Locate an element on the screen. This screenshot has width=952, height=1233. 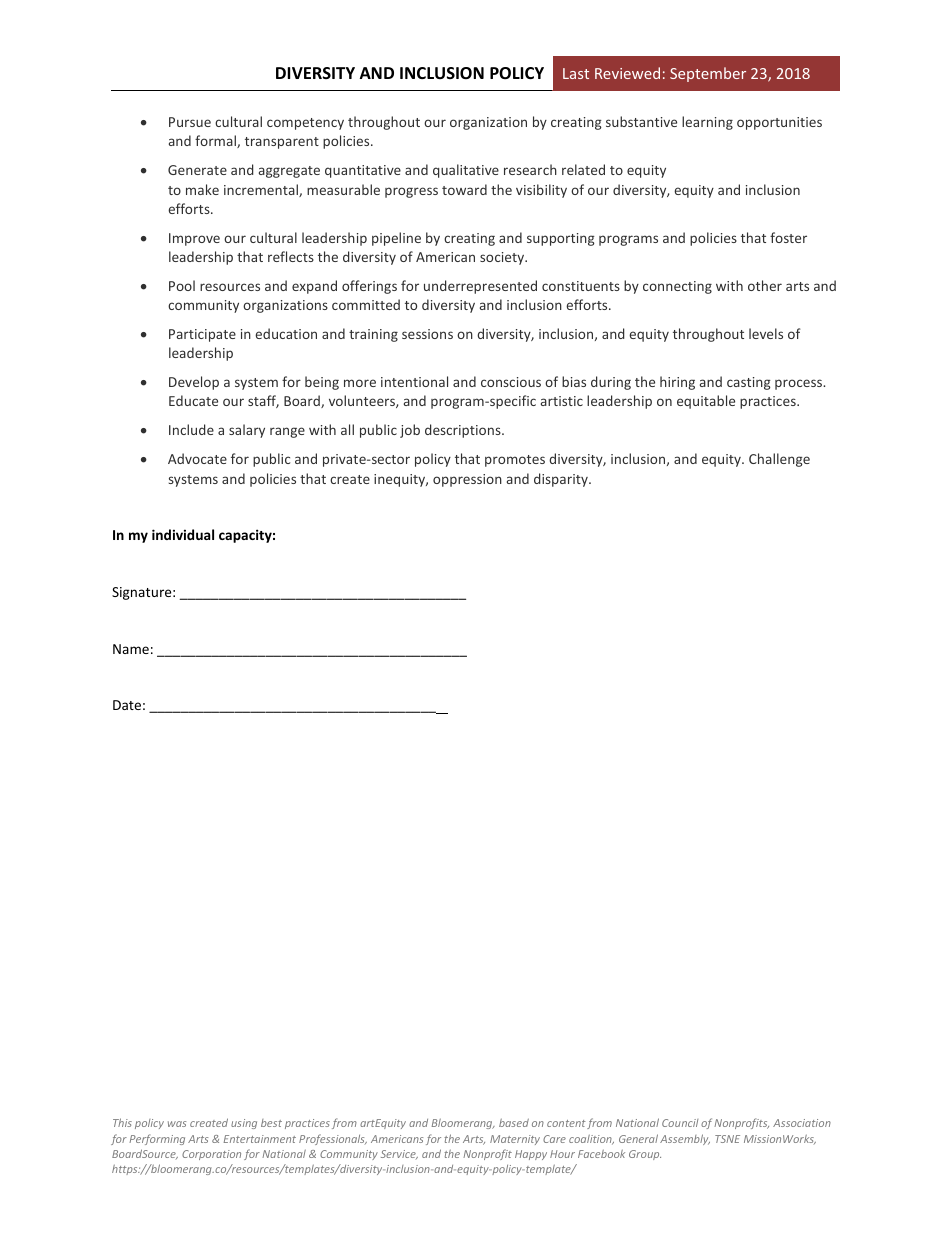
was is located at coordinates (177, 1124).
